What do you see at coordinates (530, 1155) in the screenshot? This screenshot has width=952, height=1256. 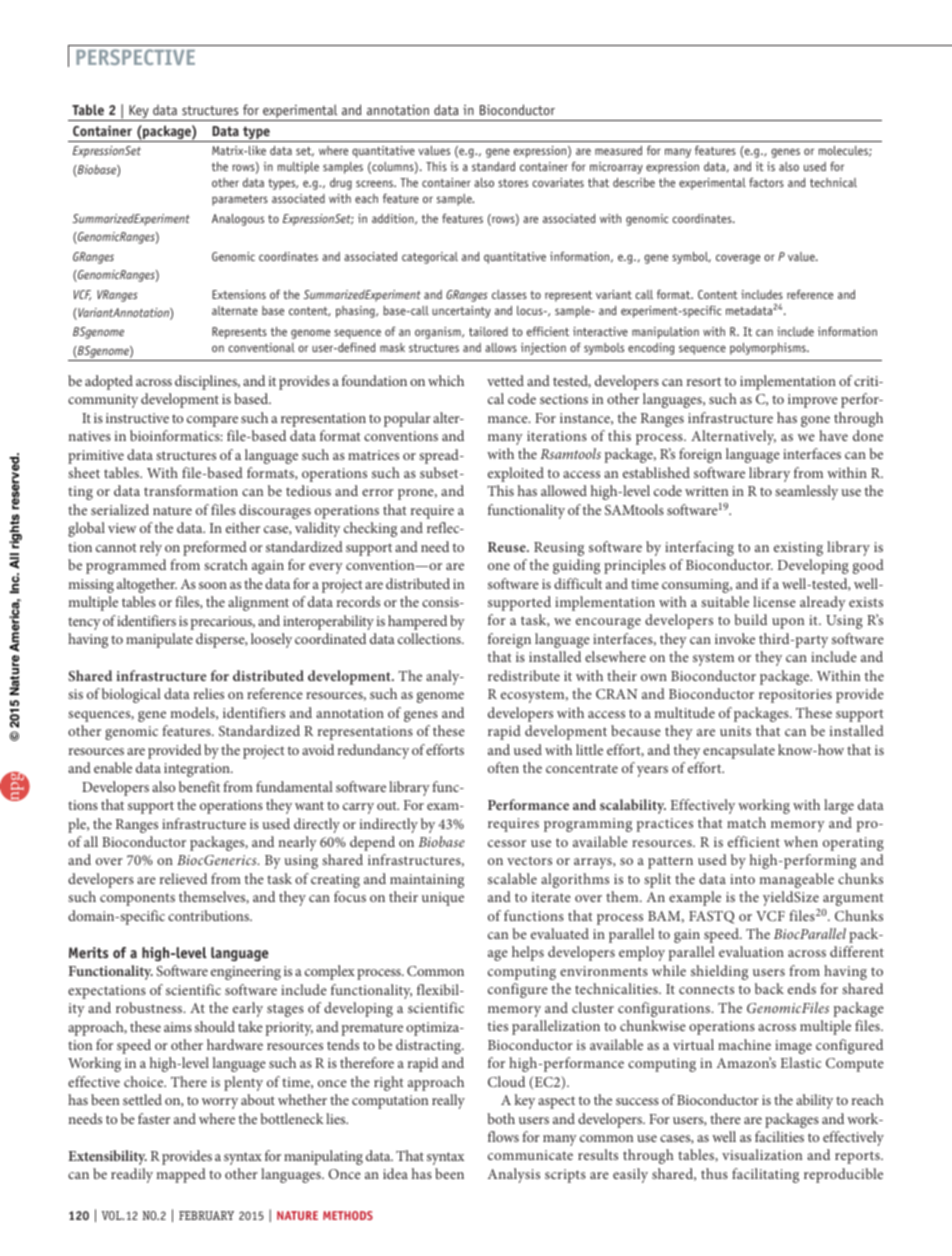 I see `communicate` at bounding box center [530, 1155].
